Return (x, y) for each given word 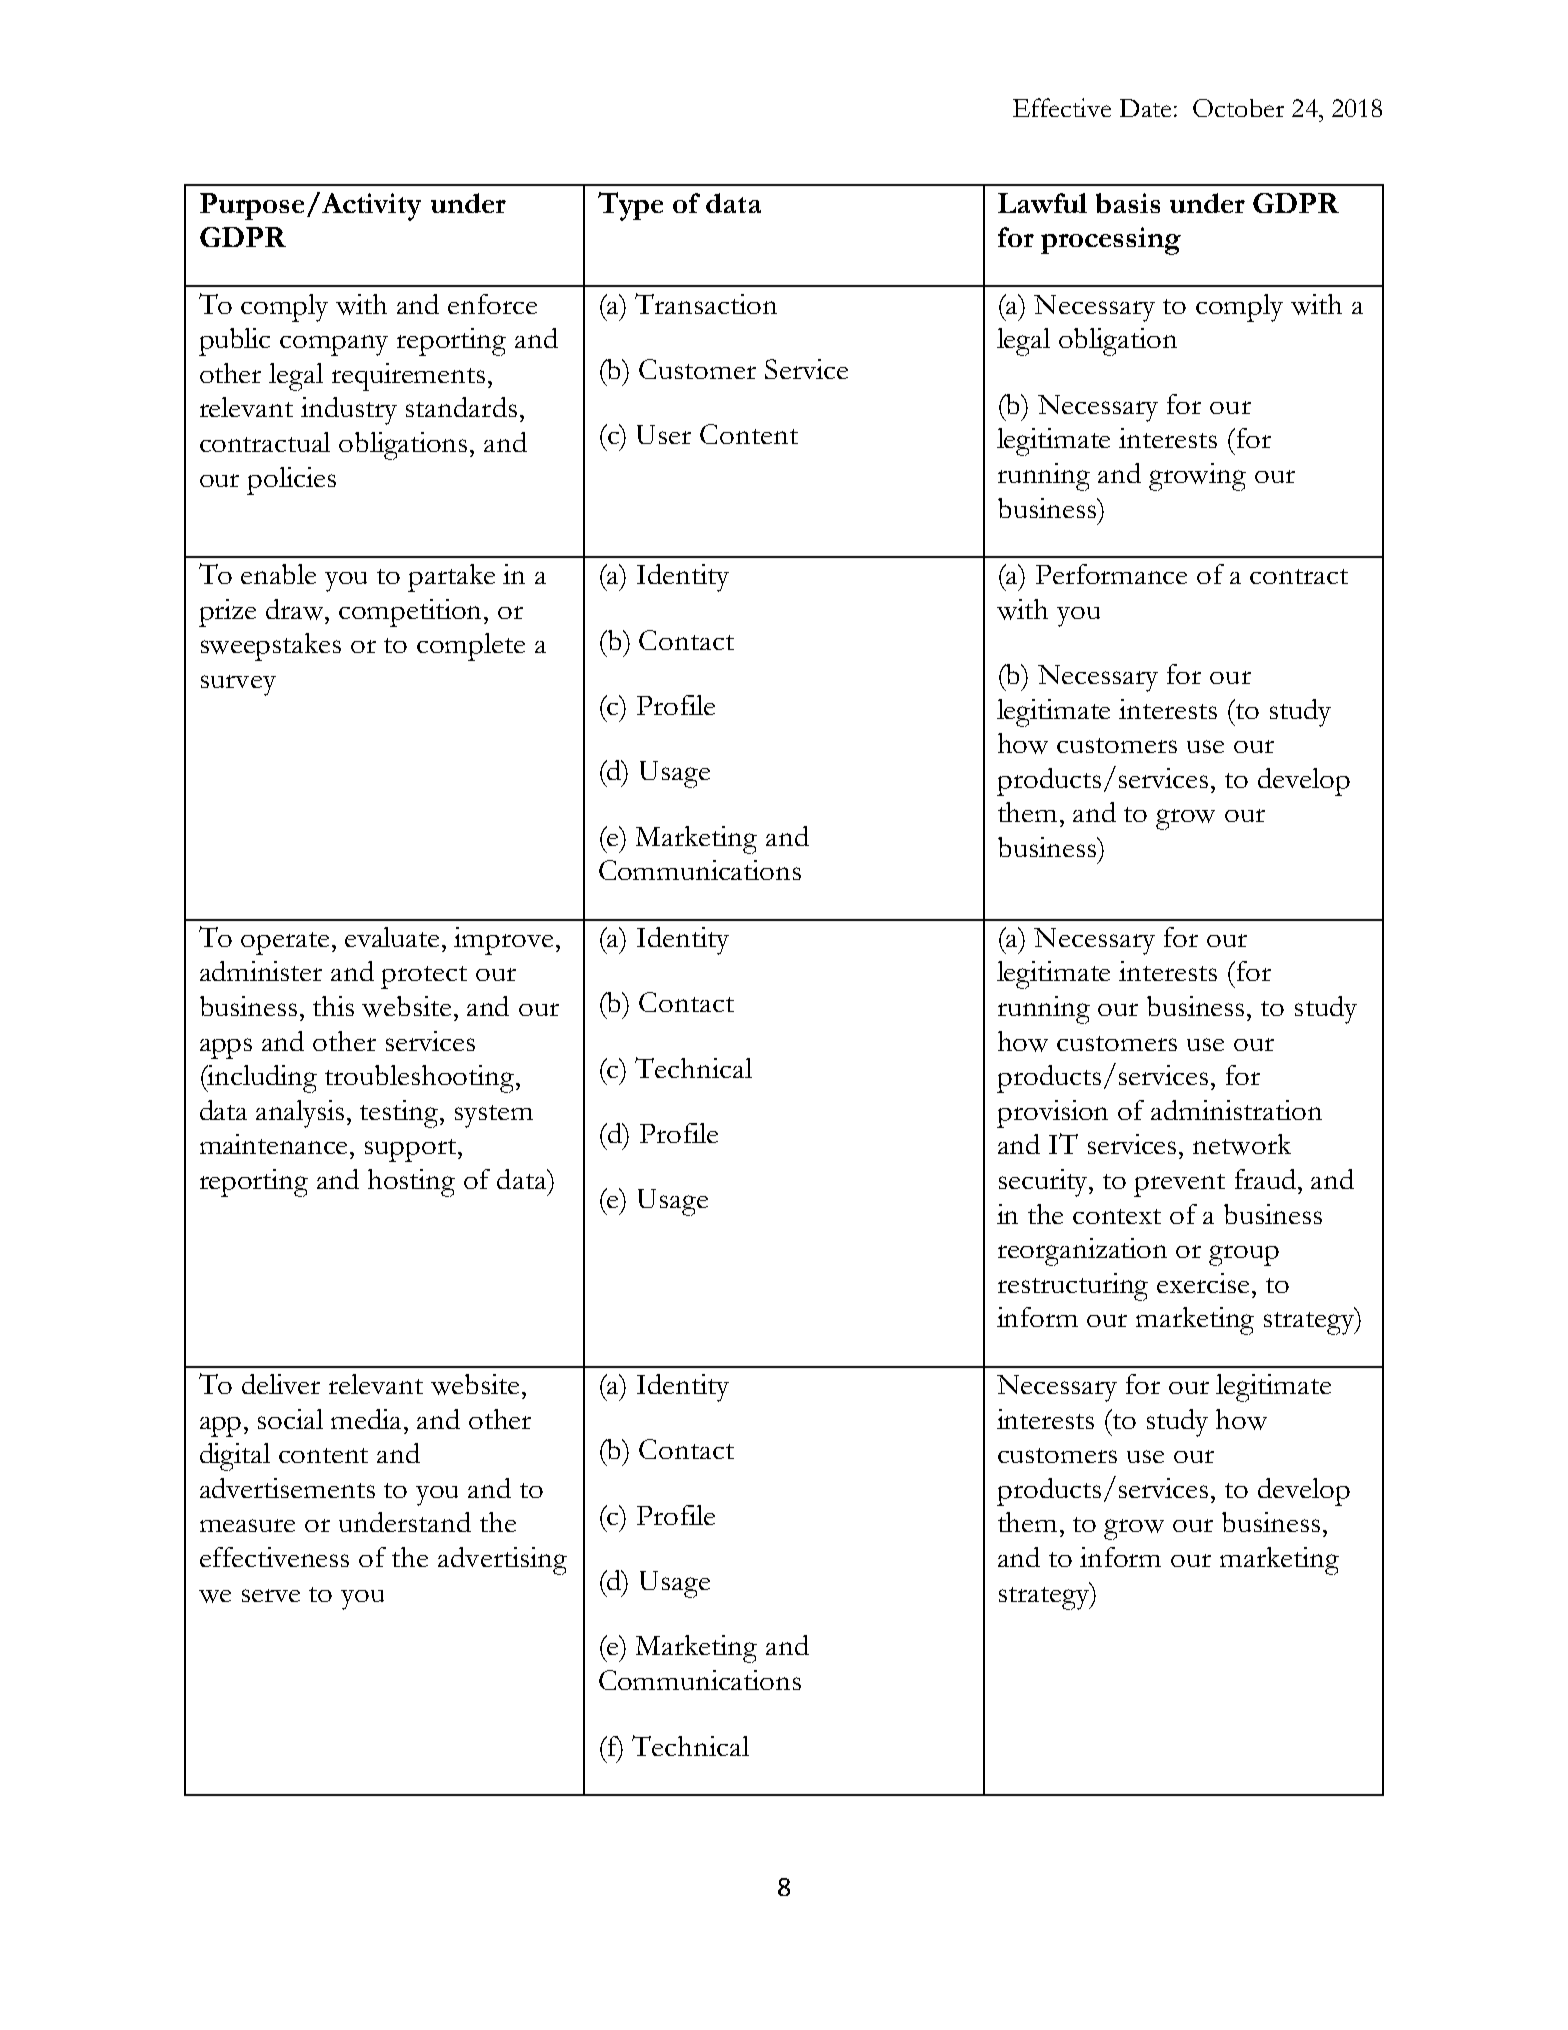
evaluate (392, 937)
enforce (492, 304)
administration (1236, 1110)
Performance (1111, 574)
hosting (411, 1183)
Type (630, 206)
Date (1145, 108)
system (494, 1116)
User (664, 434)
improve (503, 941)
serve (271, 1595)
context (1117, 1216)
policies (291, 481)
